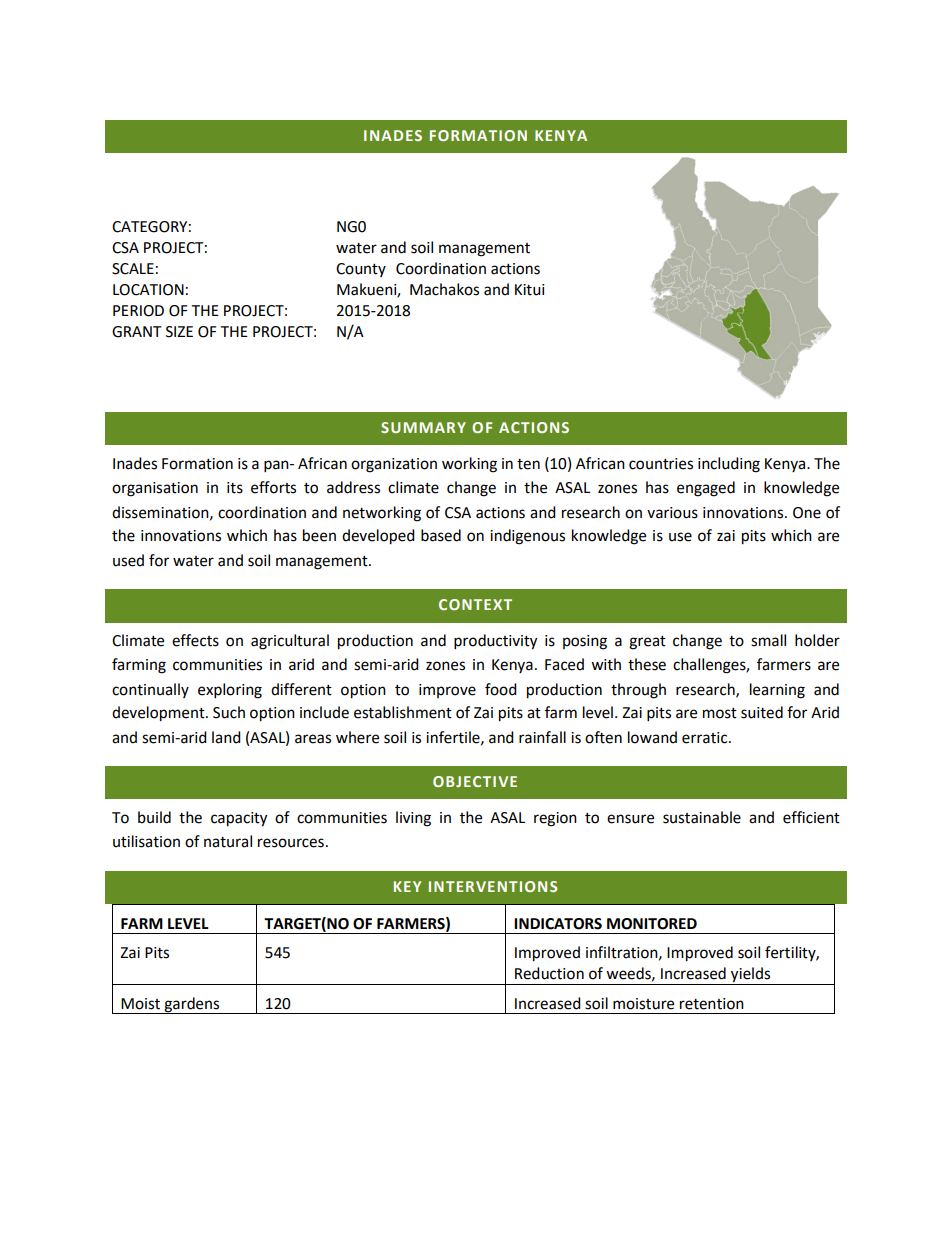 The height and width of the screenshot is (1233, 952). What do you see at coordinates (768, 640) in the screenshot?
I see `small` at bounding box center [768, 640].
